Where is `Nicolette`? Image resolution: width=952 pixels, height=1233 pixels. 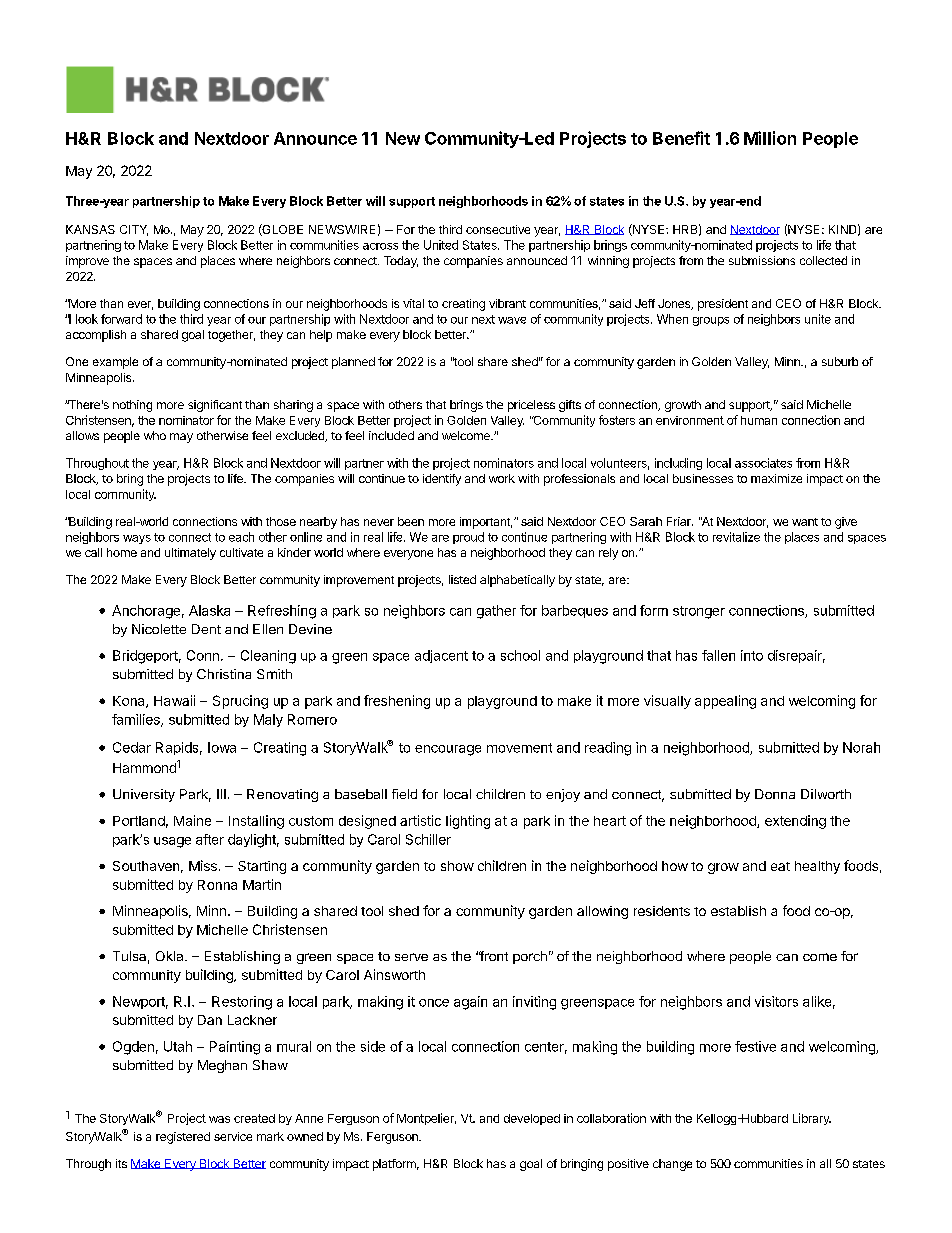
Nicolette is located at coordinates (159, 629).
